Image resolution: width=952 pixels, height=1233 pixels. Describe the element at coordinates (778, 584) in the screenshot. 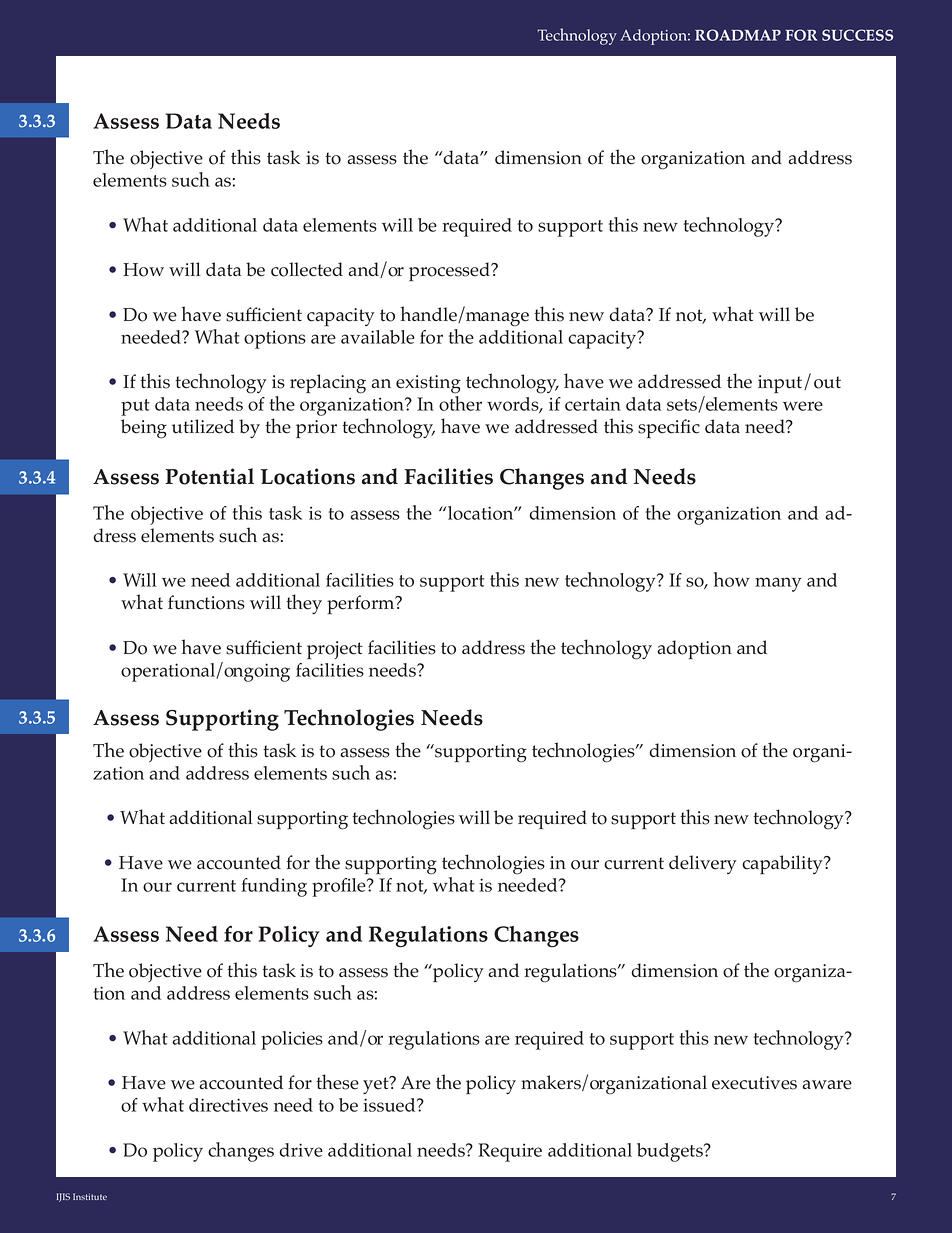

I see `many` at that location.
